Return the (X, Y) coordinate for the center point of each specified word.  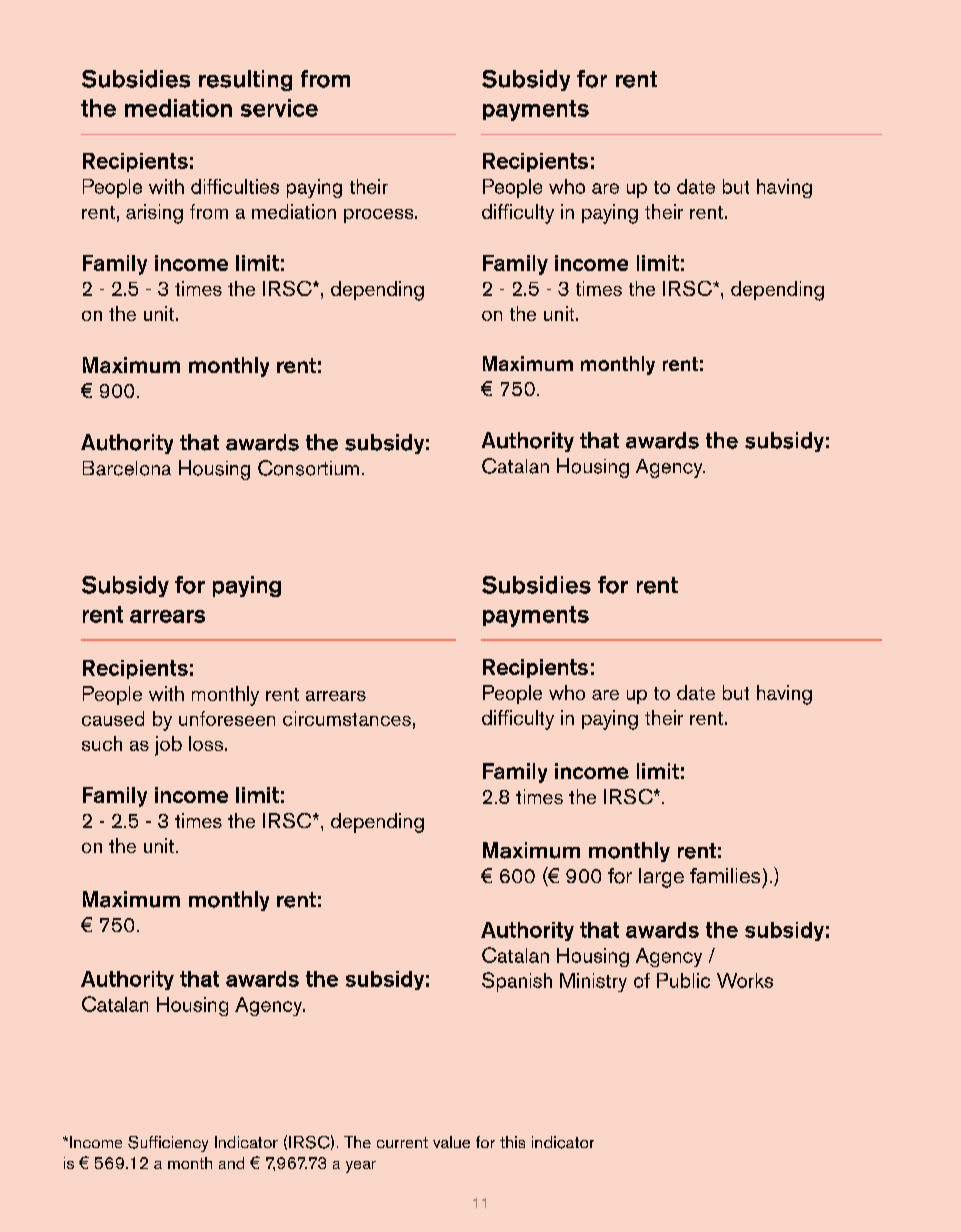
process (380, 216)
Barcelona (127, 468)
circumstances (347, 718)
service (279, 108)
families (725, 876)
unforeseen (227, 718)
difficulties (235, 186)
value (451, 1142)
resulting (245, 80)
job (168, 746)
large (661, 878)
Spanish (517, 982)
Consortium (308, 468)
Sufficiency (168, 1144)
